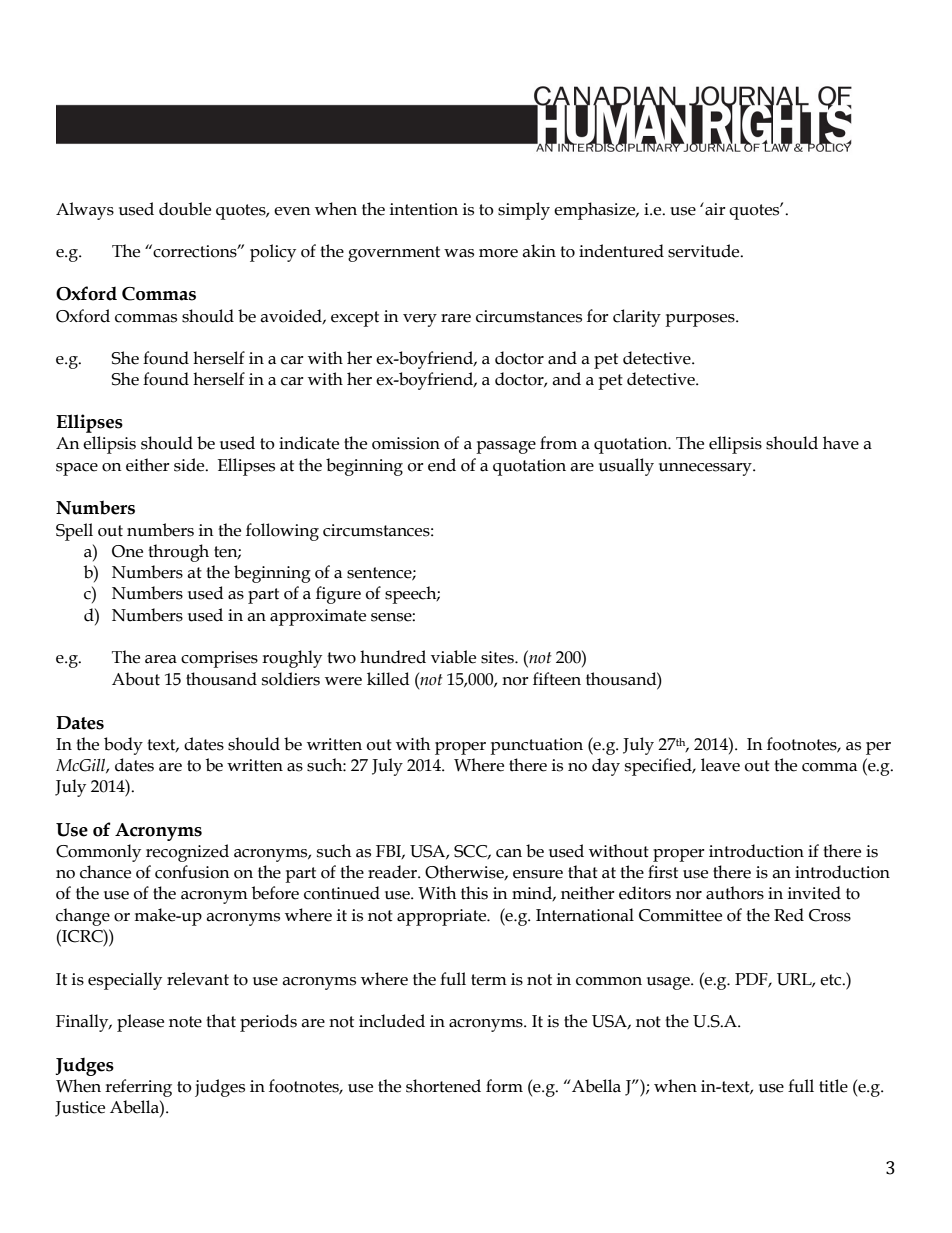  I want to click on viable, so click(453, 657).
